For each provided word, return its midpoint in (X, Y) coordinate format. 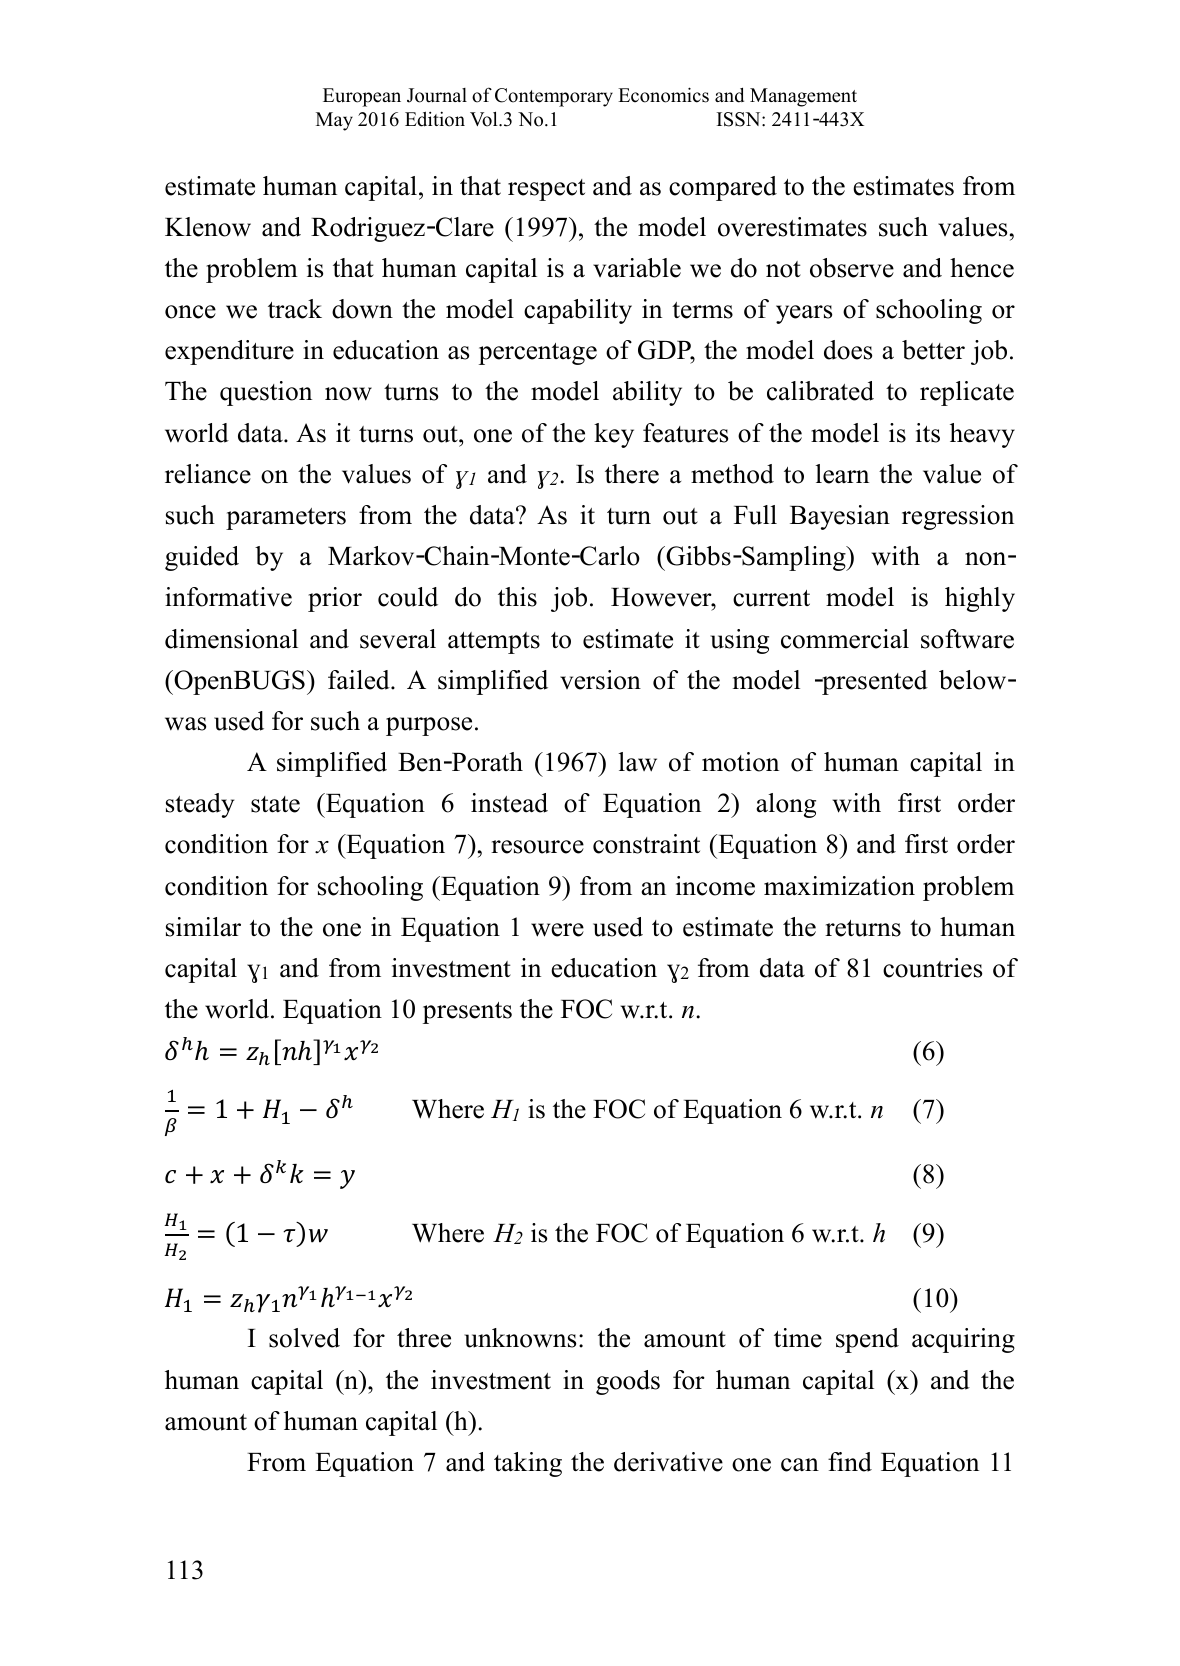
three (424, 1338)
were (557, 930)
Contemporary (554, 97)
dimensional (231, 639)
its (928, 433)
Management (803, 97)
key (614, 435)
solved (304, 1338)
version (600, 680)
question (266, 393)
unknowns (520, 1338)
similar (203, 927)
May (334, 121)
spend (867, 1340)
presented (874, 682)
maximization (839, 886)
